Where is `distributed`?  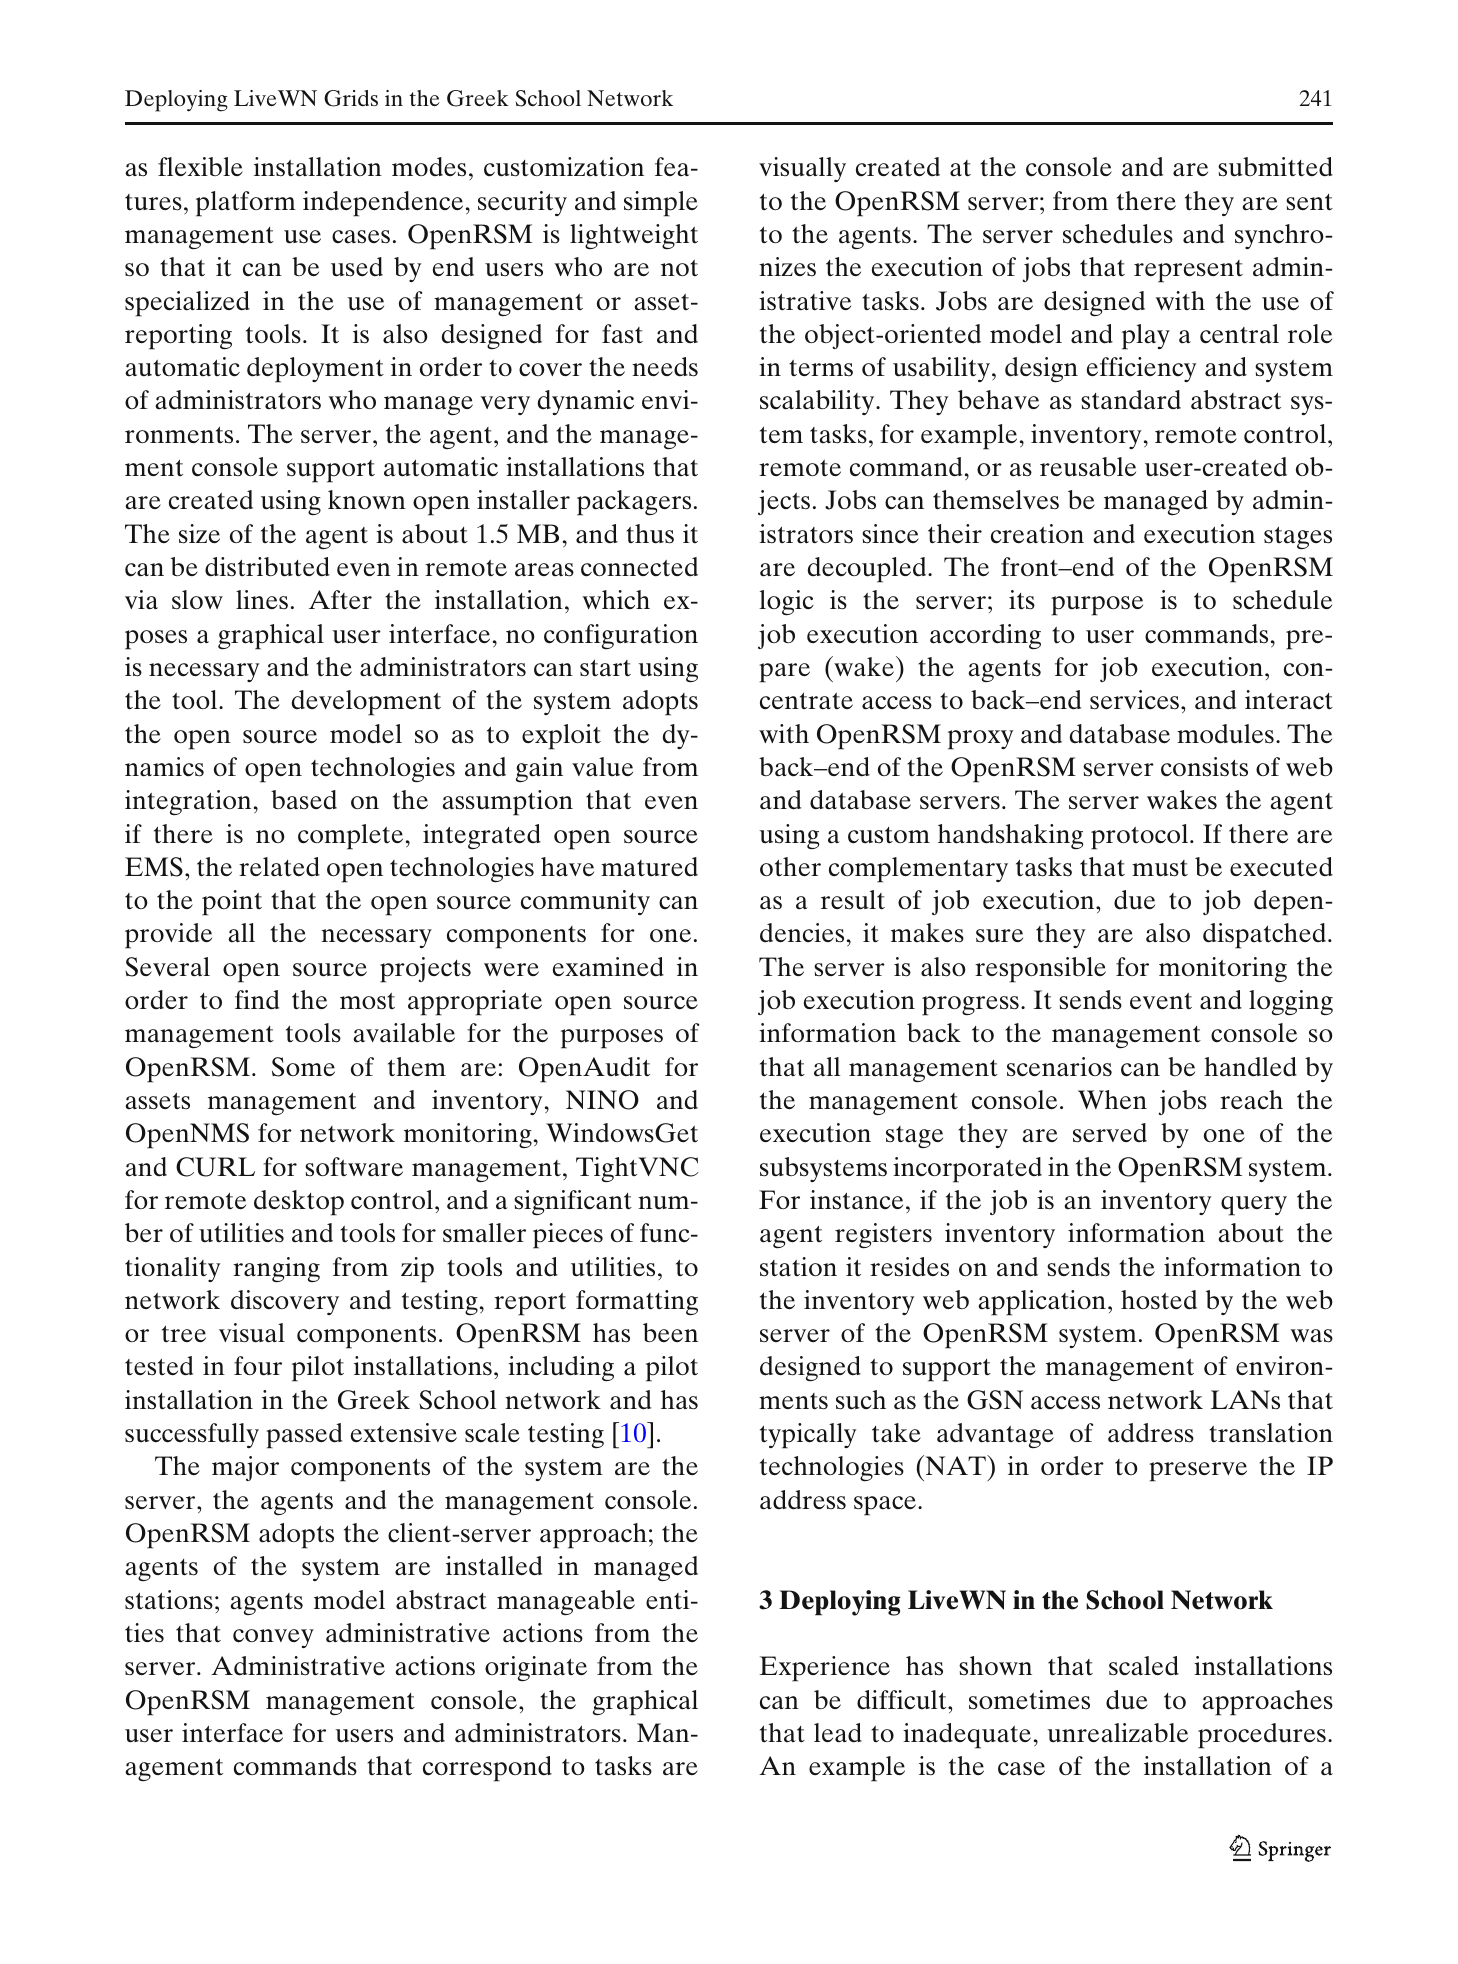
distributed is located at coordinates (267, 567).
